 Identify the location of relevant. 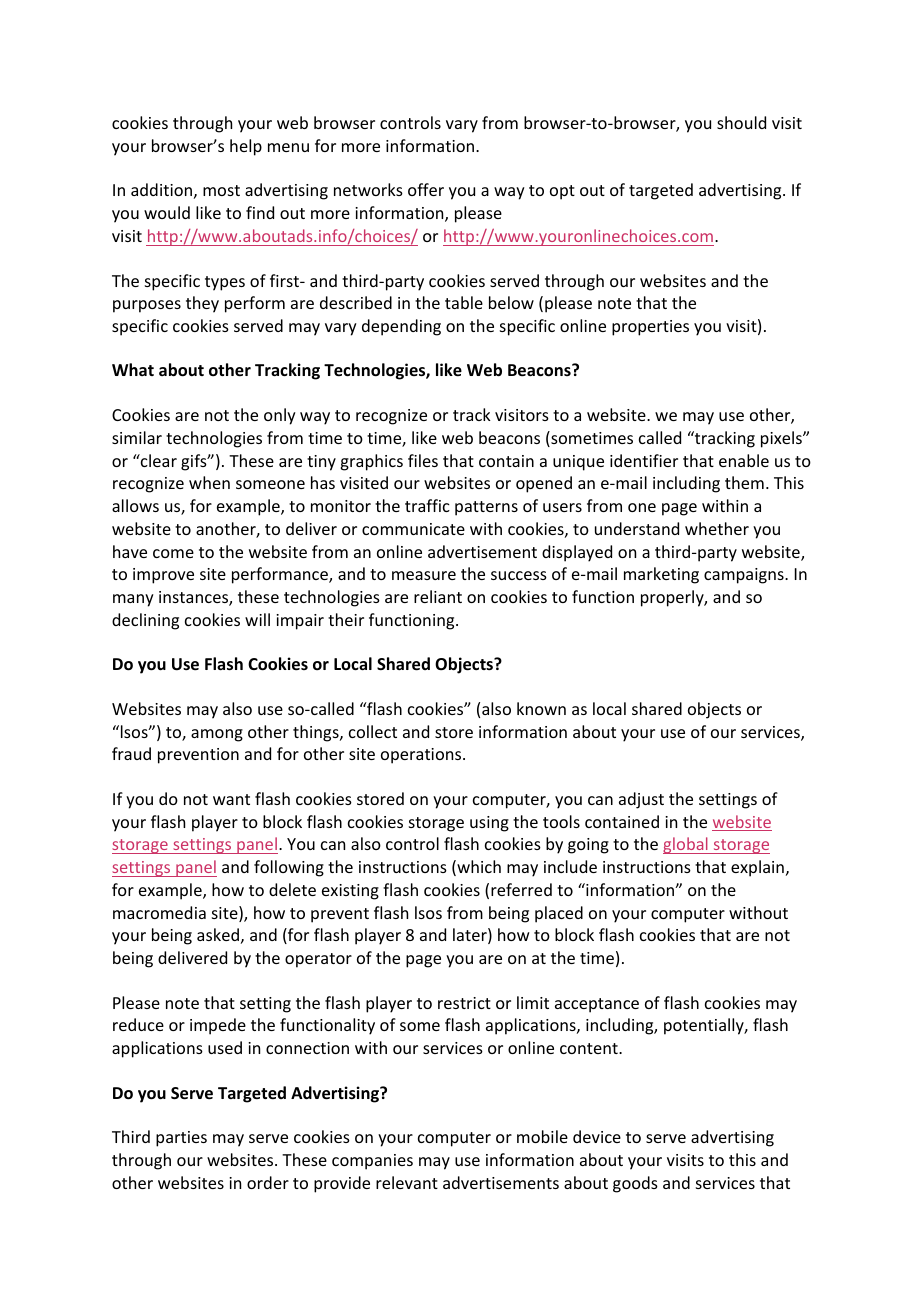
(407, 1182).
